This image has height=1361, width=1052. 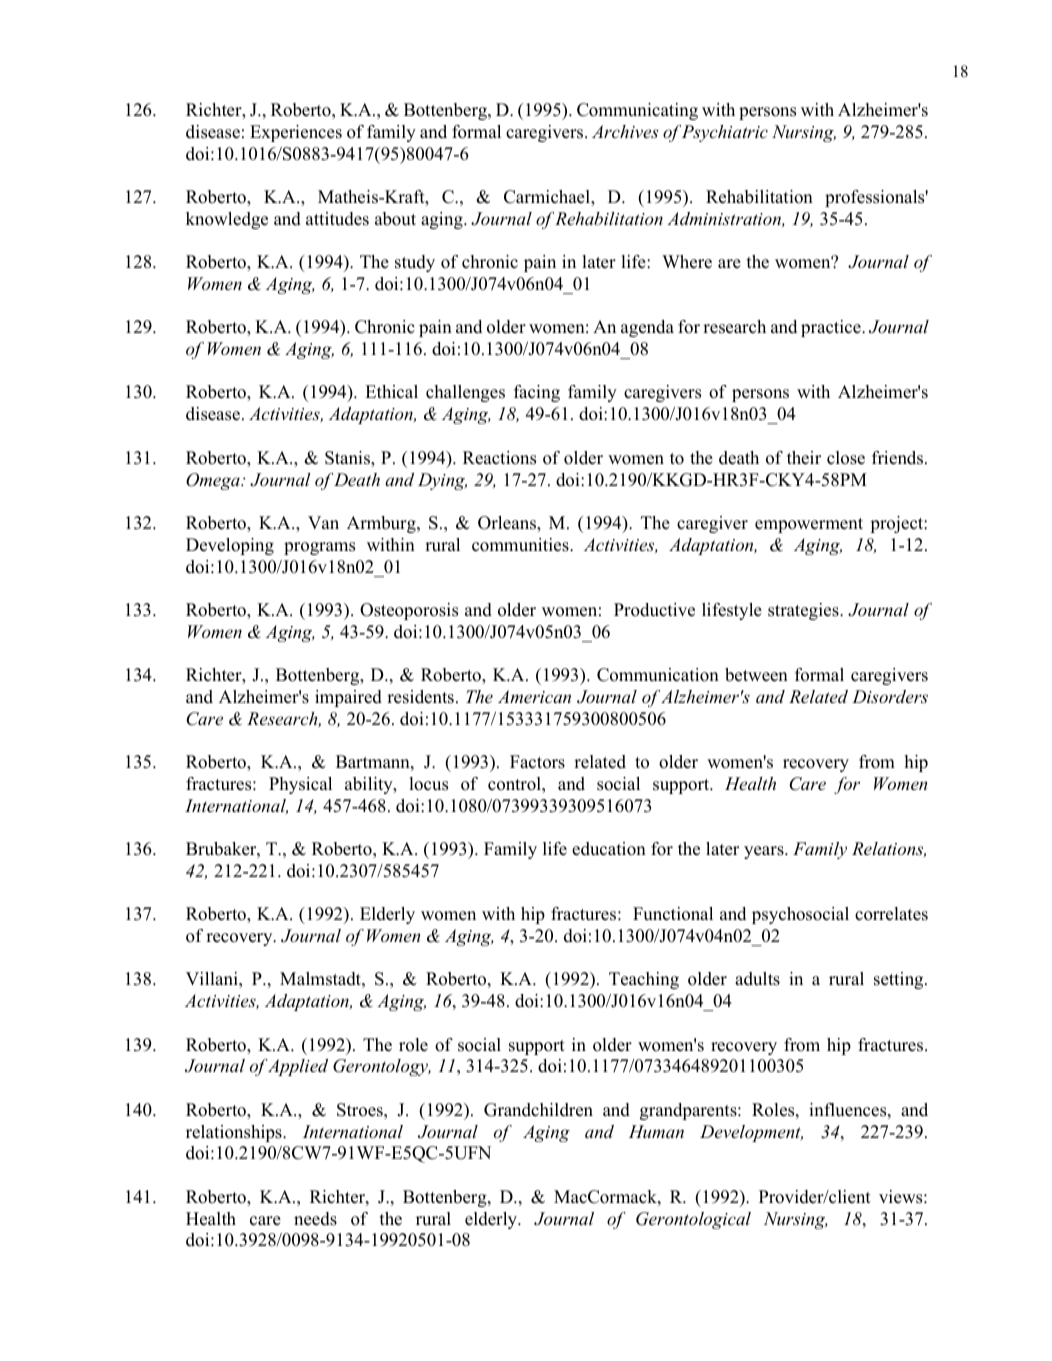 What do you see at coordinates (296, 133) in the image?
I see `Experiences` at bounding box center [296, 133].
